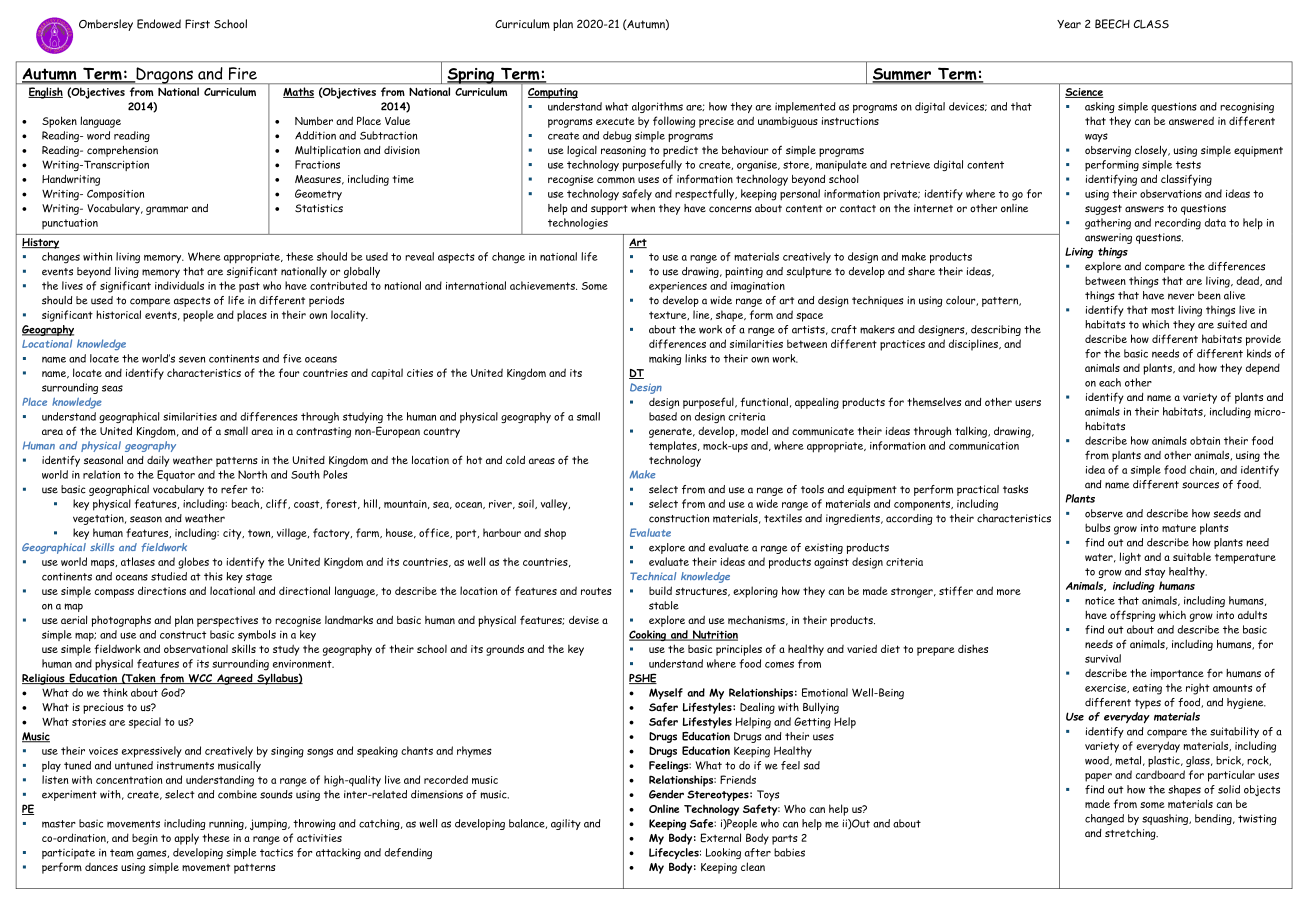 This screenshot has height=924, width=1308. Describe the element at coordinates (197, 24) in the screenshot. I see `First` at that location.
